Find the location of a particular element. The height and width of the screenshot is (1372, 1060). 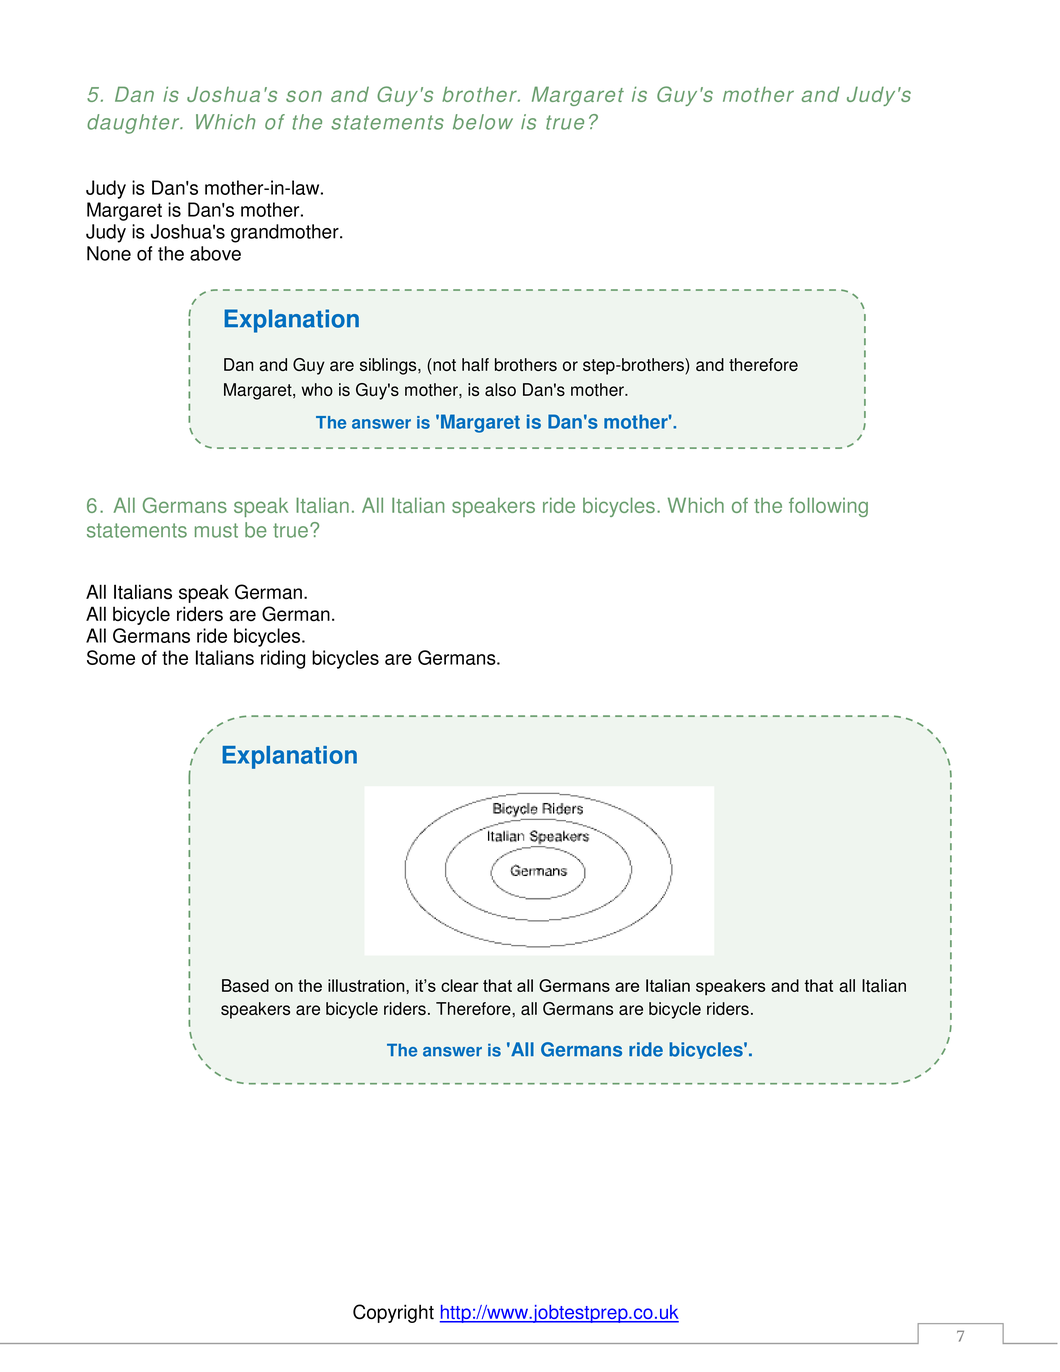

daughter is located at coordinates (134, 124).
